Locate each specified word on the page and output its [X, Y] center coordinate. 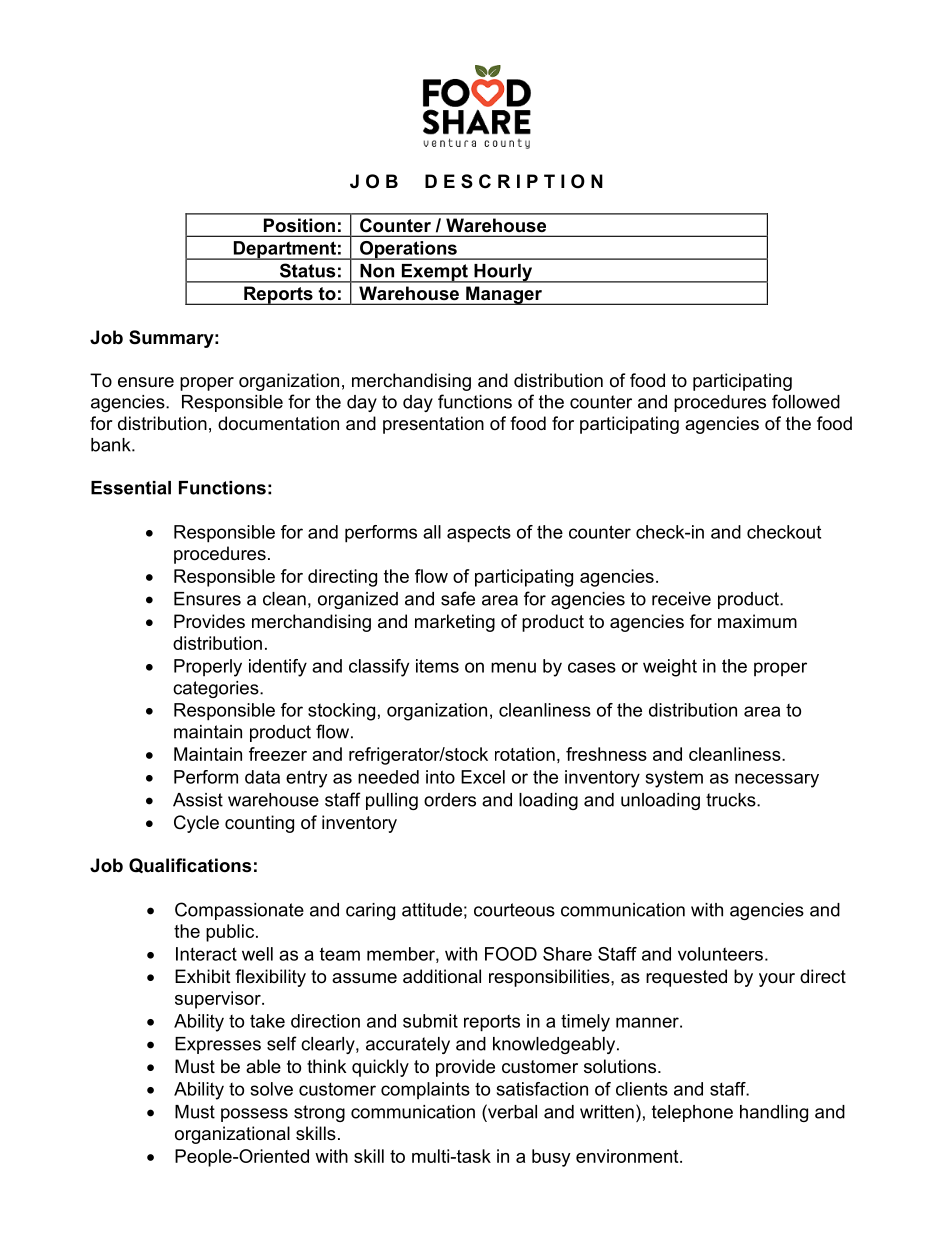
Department [284, 250]
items [437, 666]
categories [217, 689]
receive [681, 599]
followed [806, 401]
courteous [514, 910]
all [432, 532]
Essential [131, 488]
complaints [425, 1091]
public [231, 933]
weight [670, 668]
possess [254, 1115]
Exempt [434, 273]
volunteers [720, 954]
